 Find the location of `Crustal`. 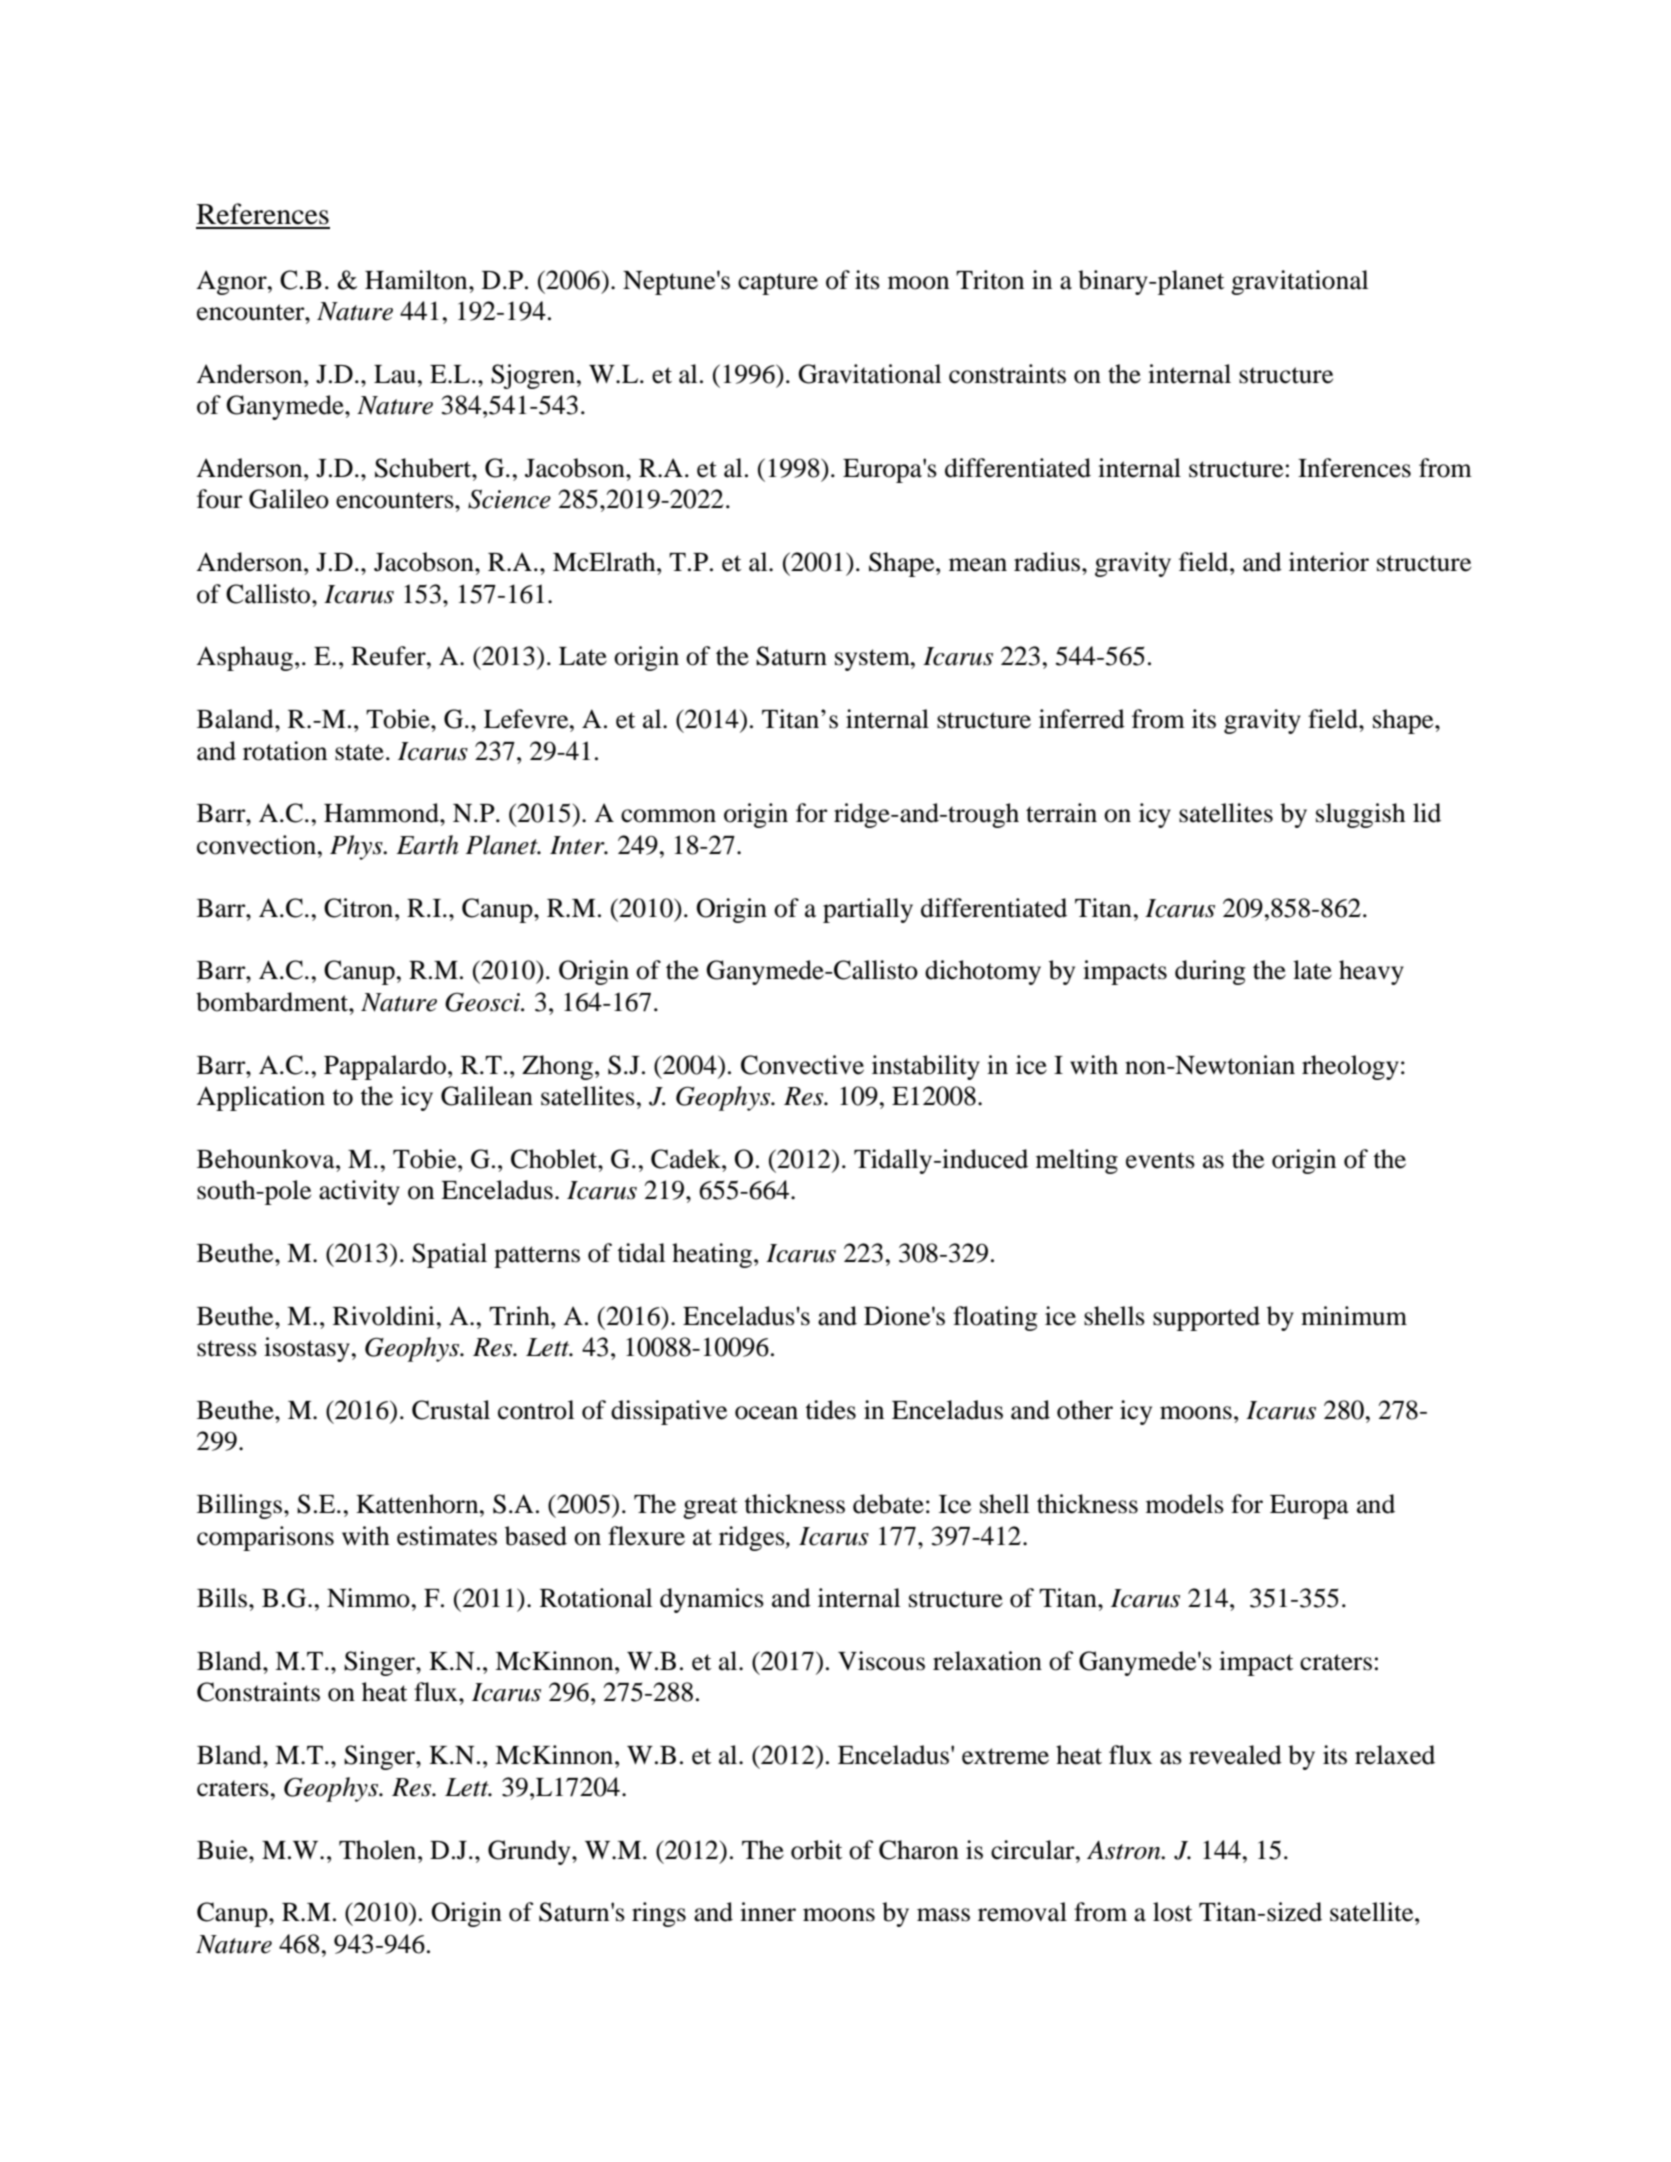

Crustal is located at coordinates (451, 1410).
